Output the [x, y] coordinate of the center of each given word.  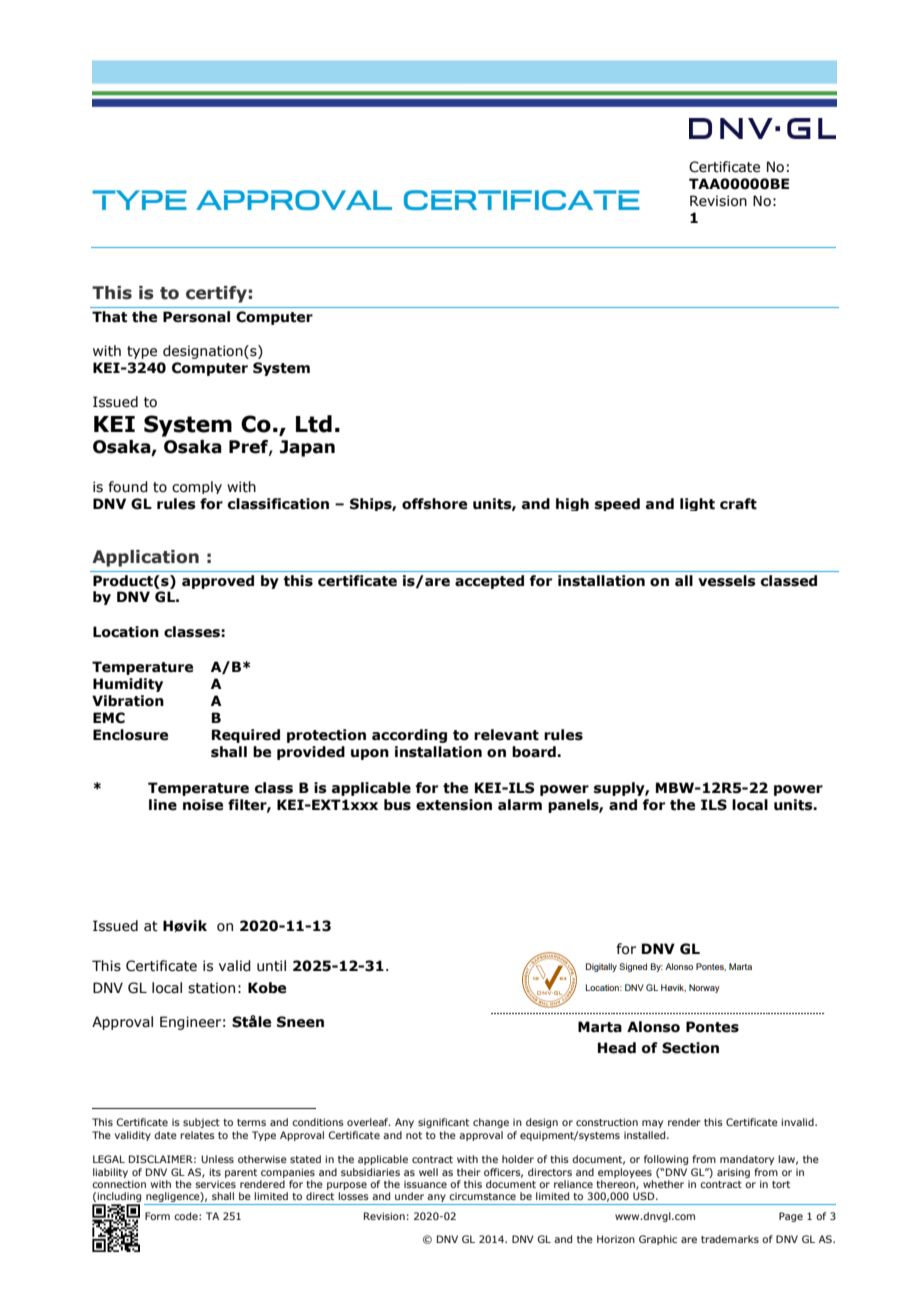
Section [690, 1048]
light [697, 504]
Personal [196, 317]
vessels [727, 581]
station [211, 988]
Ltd [314, 424]
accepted [489, 582]
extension [454, 805]
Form [157, 1216]
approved [218, 582]
